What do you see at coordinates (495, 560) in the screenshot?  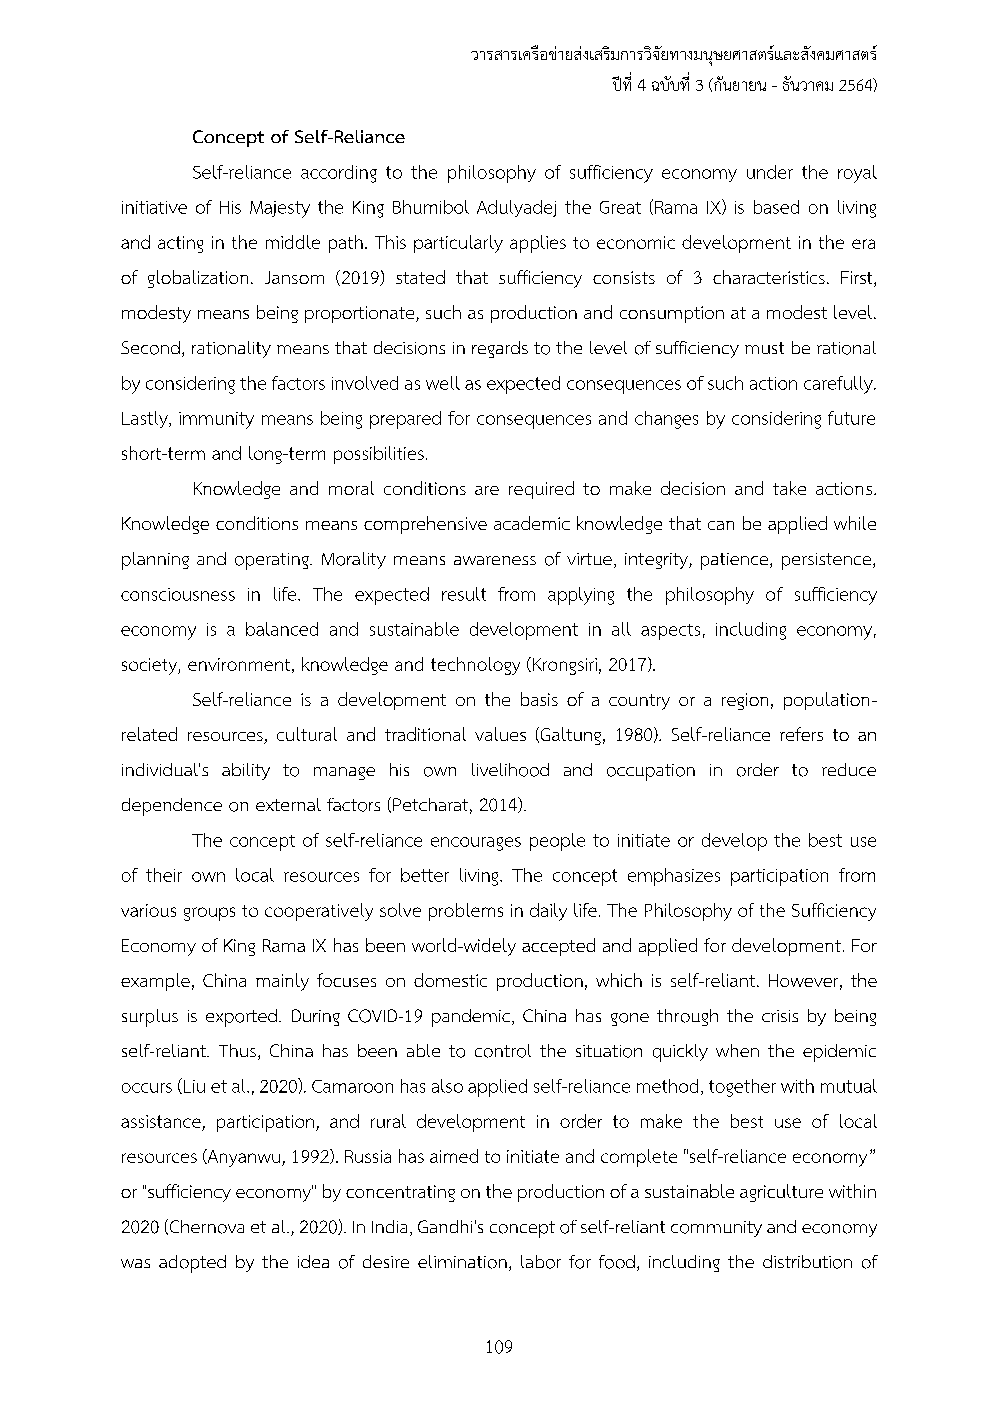 I see `awareness` at bounding box center [495, 560].
